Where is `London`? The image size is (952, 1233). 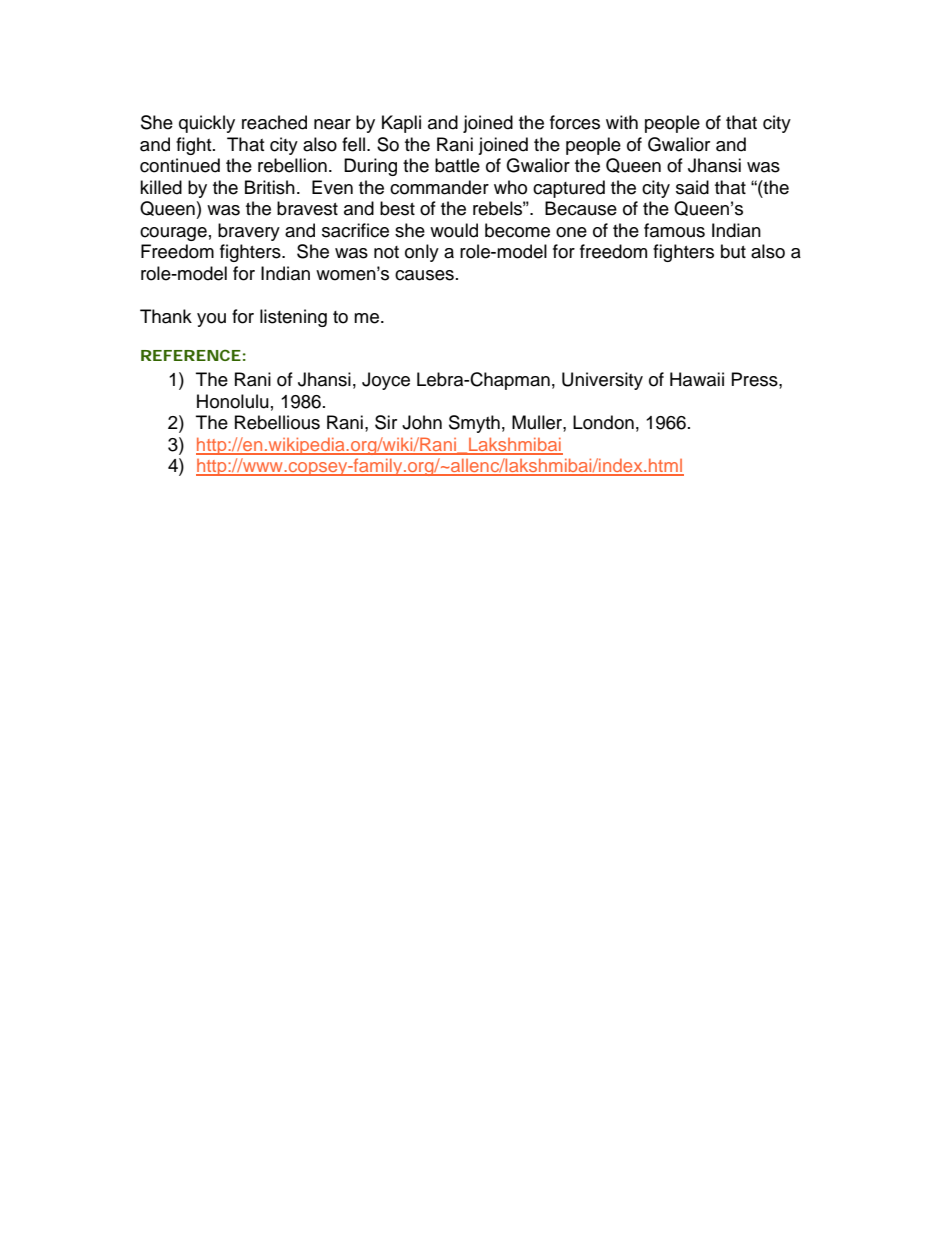
London is located at coordinates (603, 422).
